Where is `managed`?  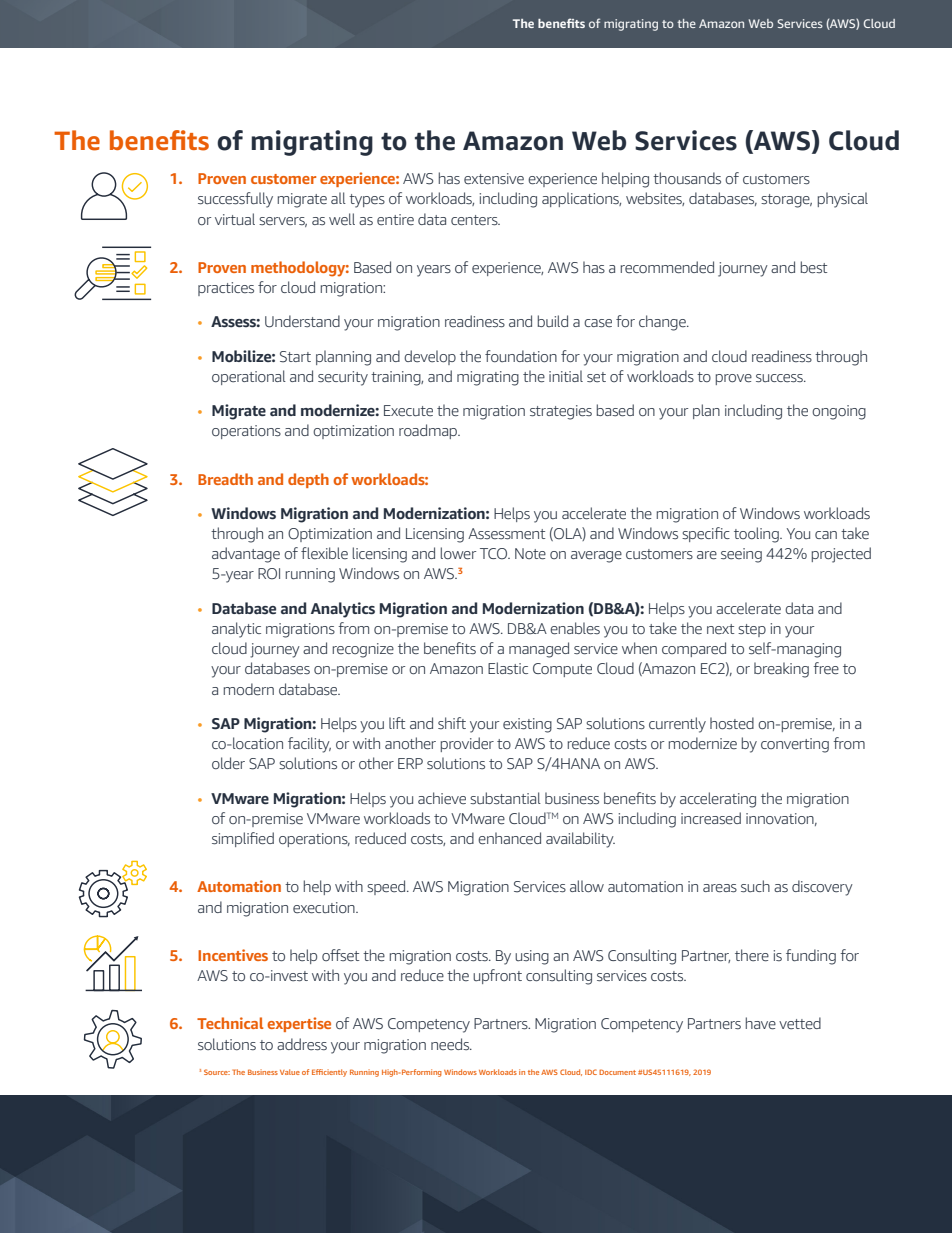
managed is located at coordinates (539, 650).
